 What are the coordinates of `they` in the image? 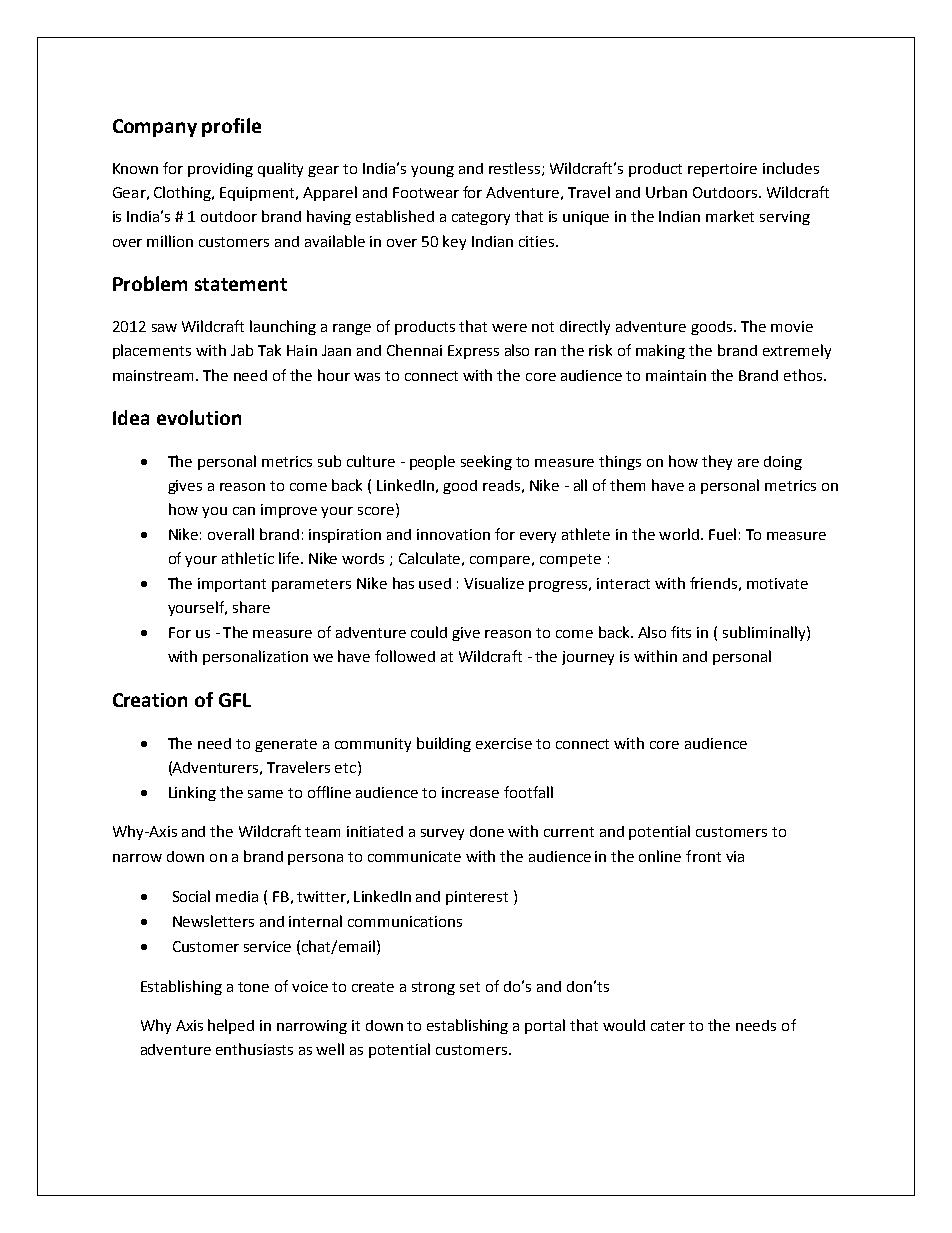 It's located at (717, 462).
